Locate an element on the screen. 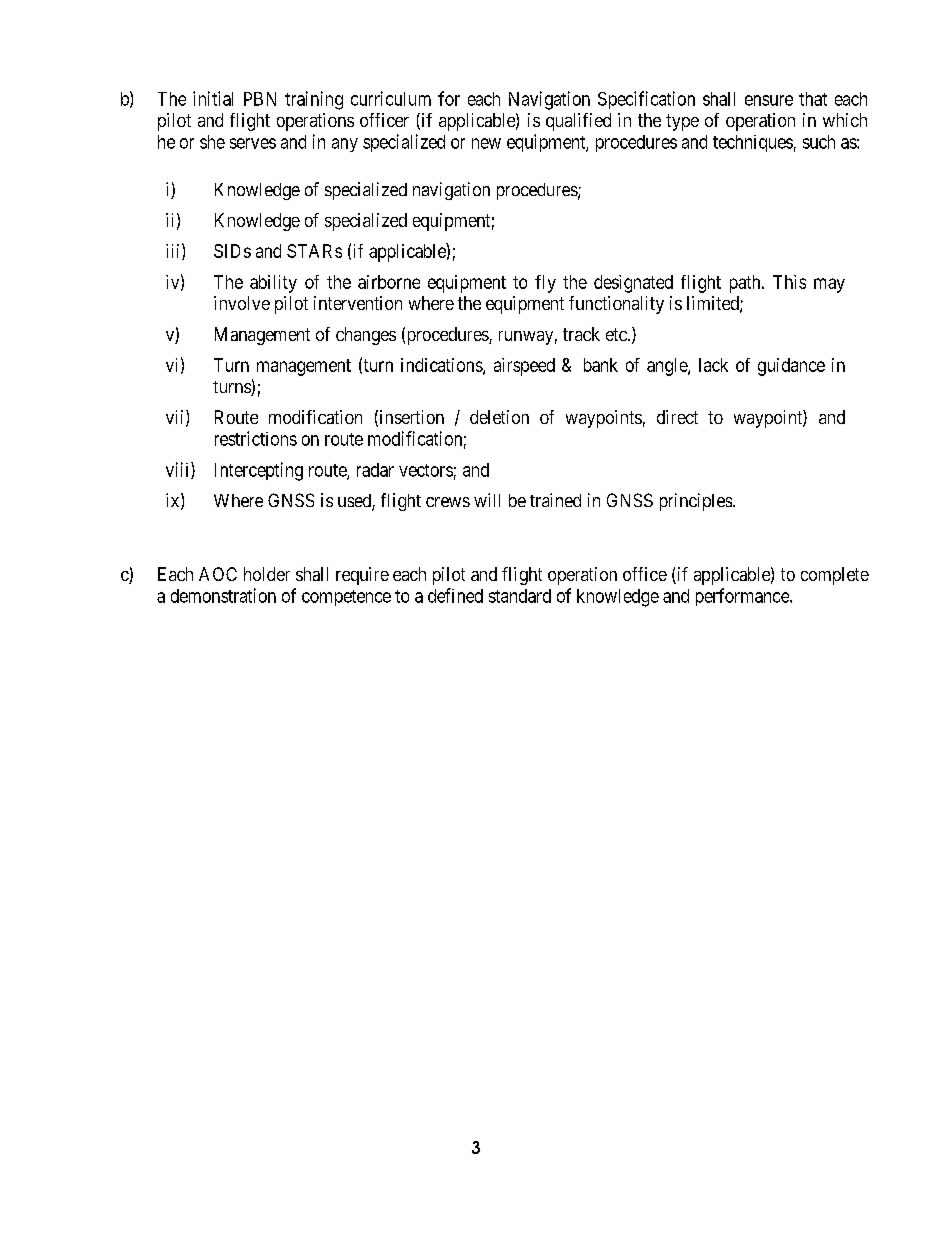 The height and width of the screenshot is (1233, 952). serves is located at coordinates (253, 143).
